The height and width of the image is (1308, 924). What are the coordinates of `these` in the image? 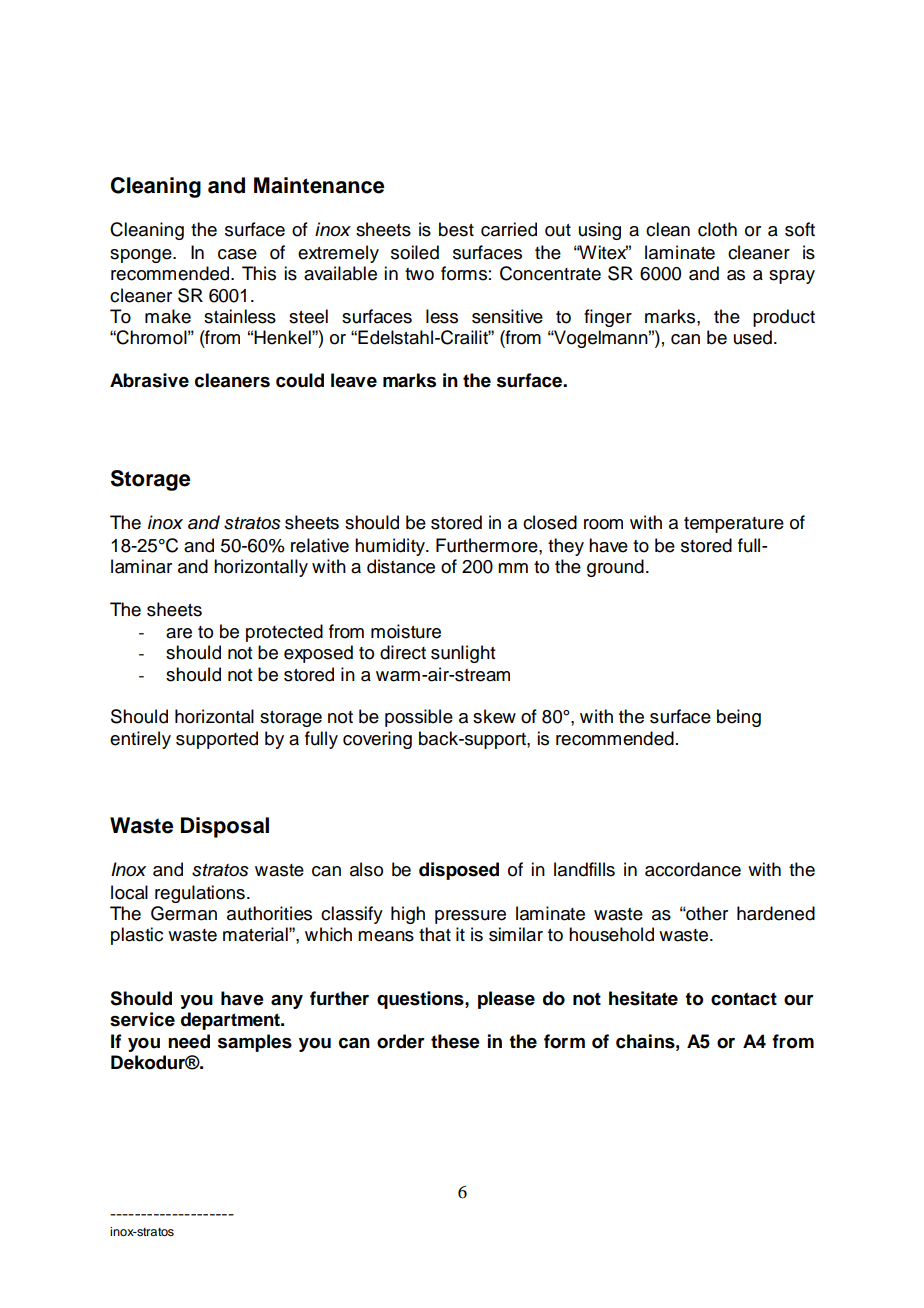 It's located at (455, 1041).
